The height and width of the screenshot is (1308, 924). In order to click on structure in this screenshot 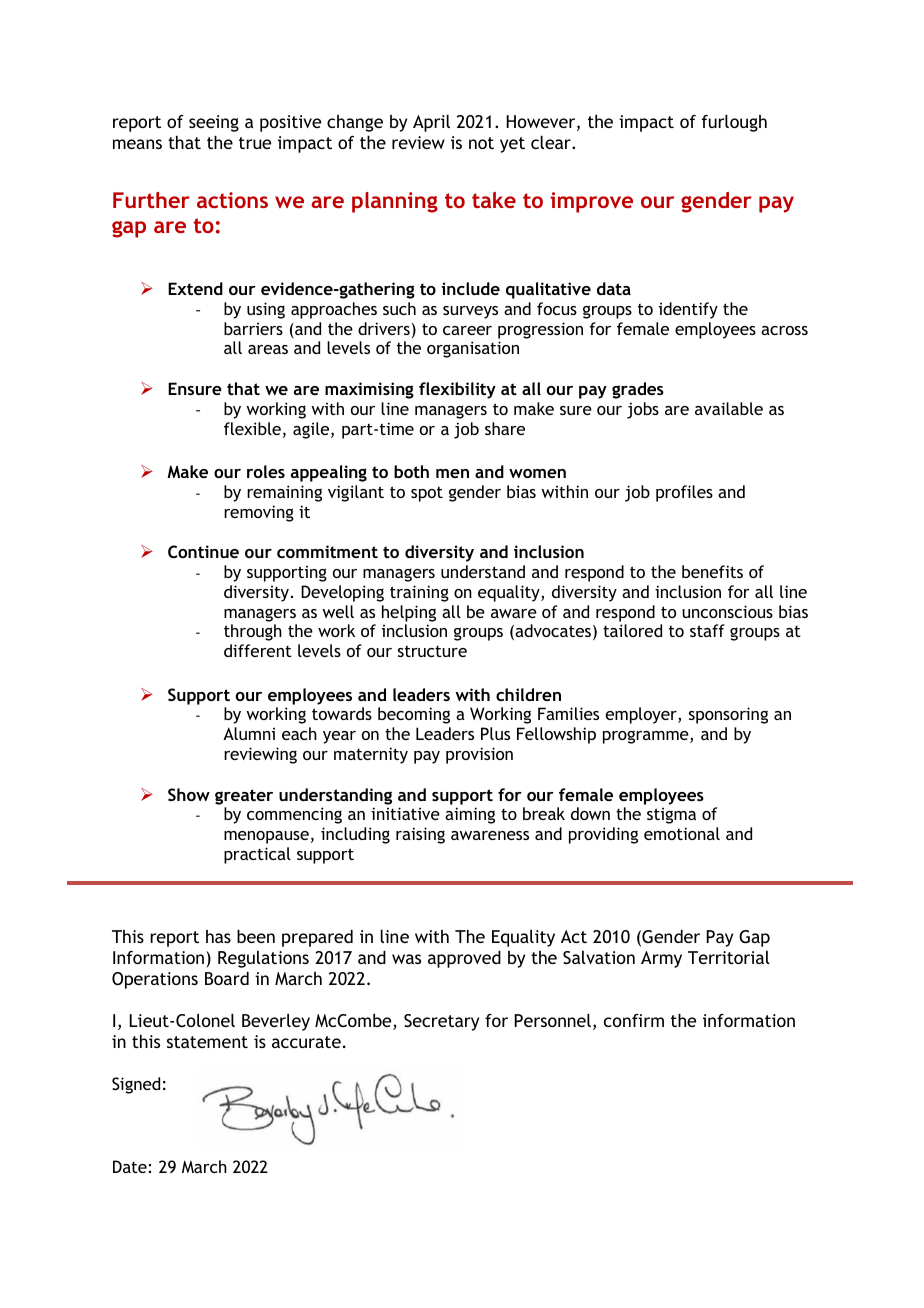, I will do `click(432, 651)`.
